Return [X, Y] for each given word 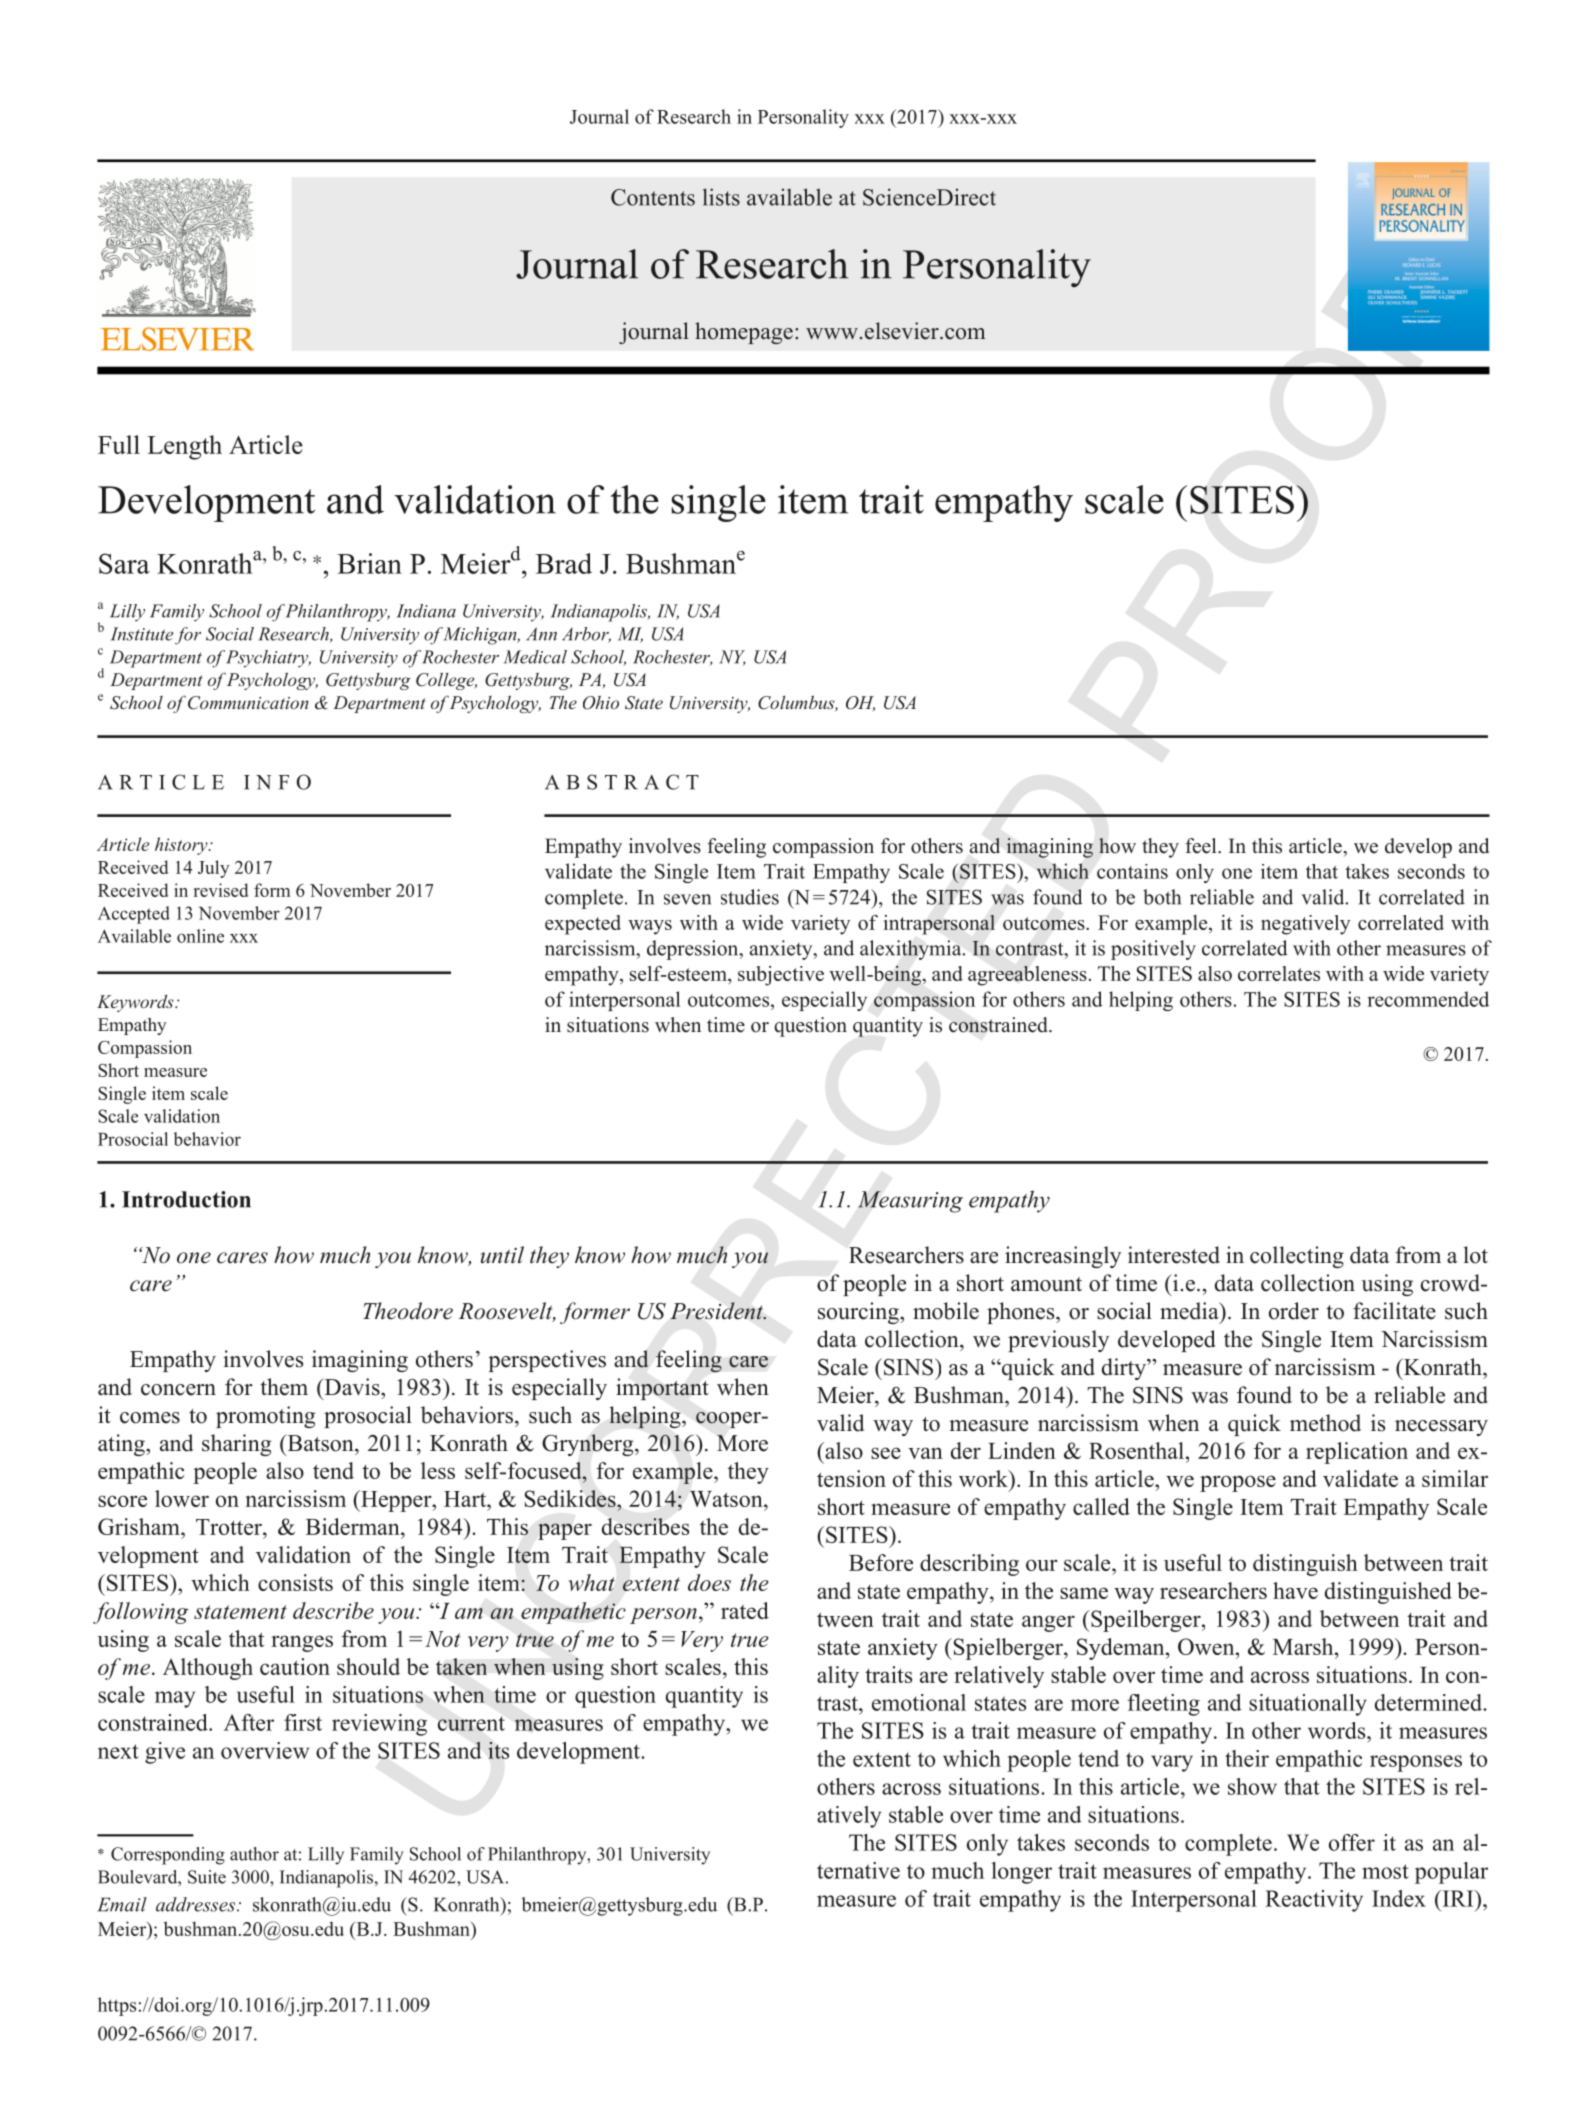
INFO [277, 782]
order [1294, 1311]
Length [184, 447]
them [284, 1387]
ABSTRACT [622, 782]
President [718, 1311]
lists [721, 197]
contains [1132, 871]
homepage [744, 333]
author [254, 1854]
